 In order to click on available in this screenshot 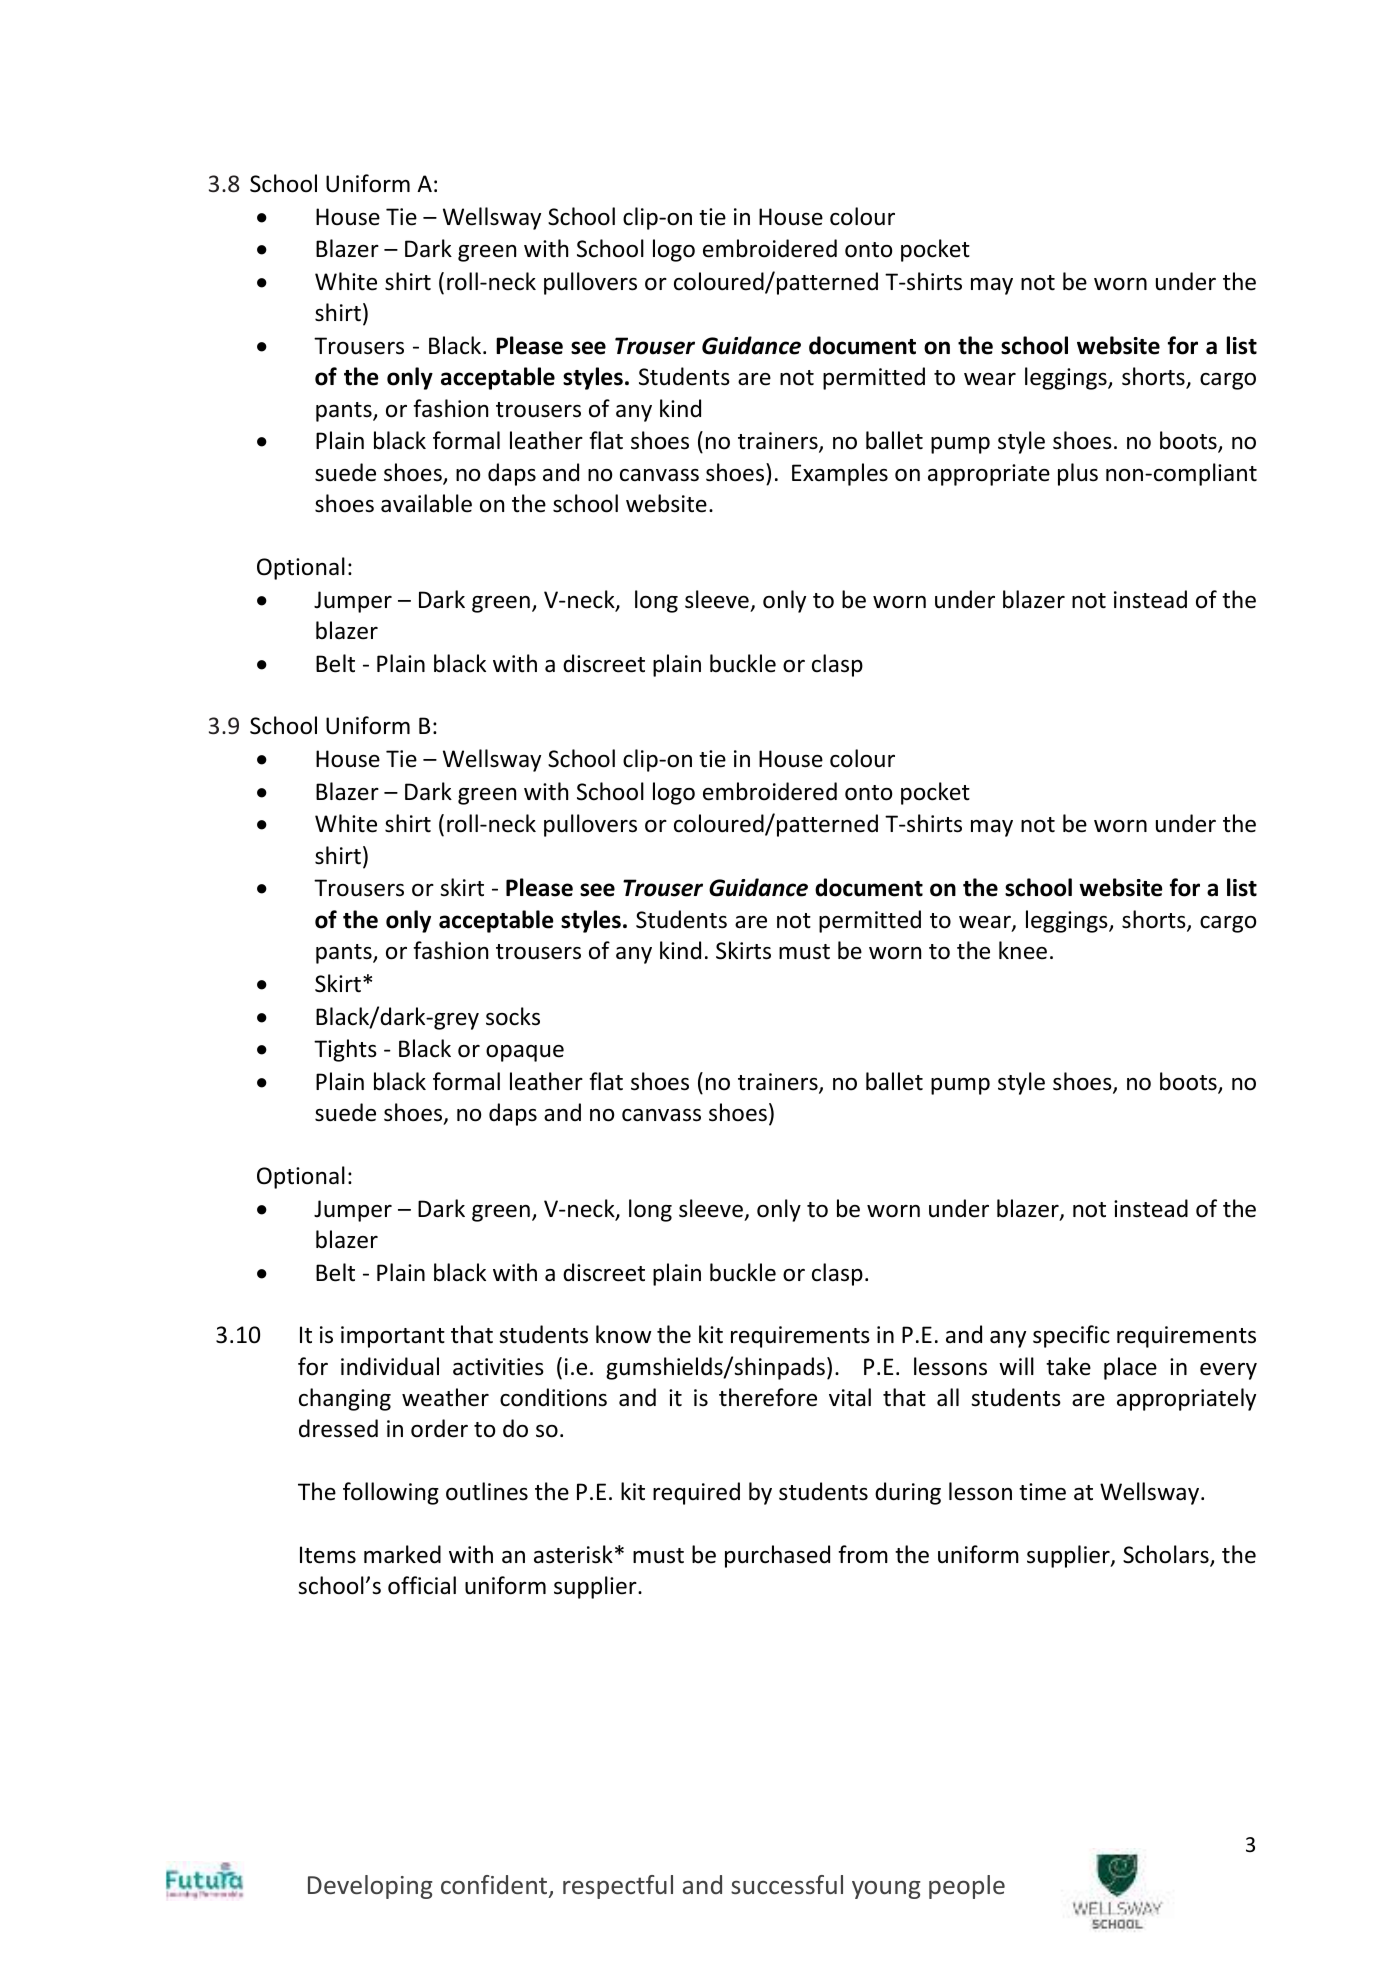, I will do `click(426, 503)`.
